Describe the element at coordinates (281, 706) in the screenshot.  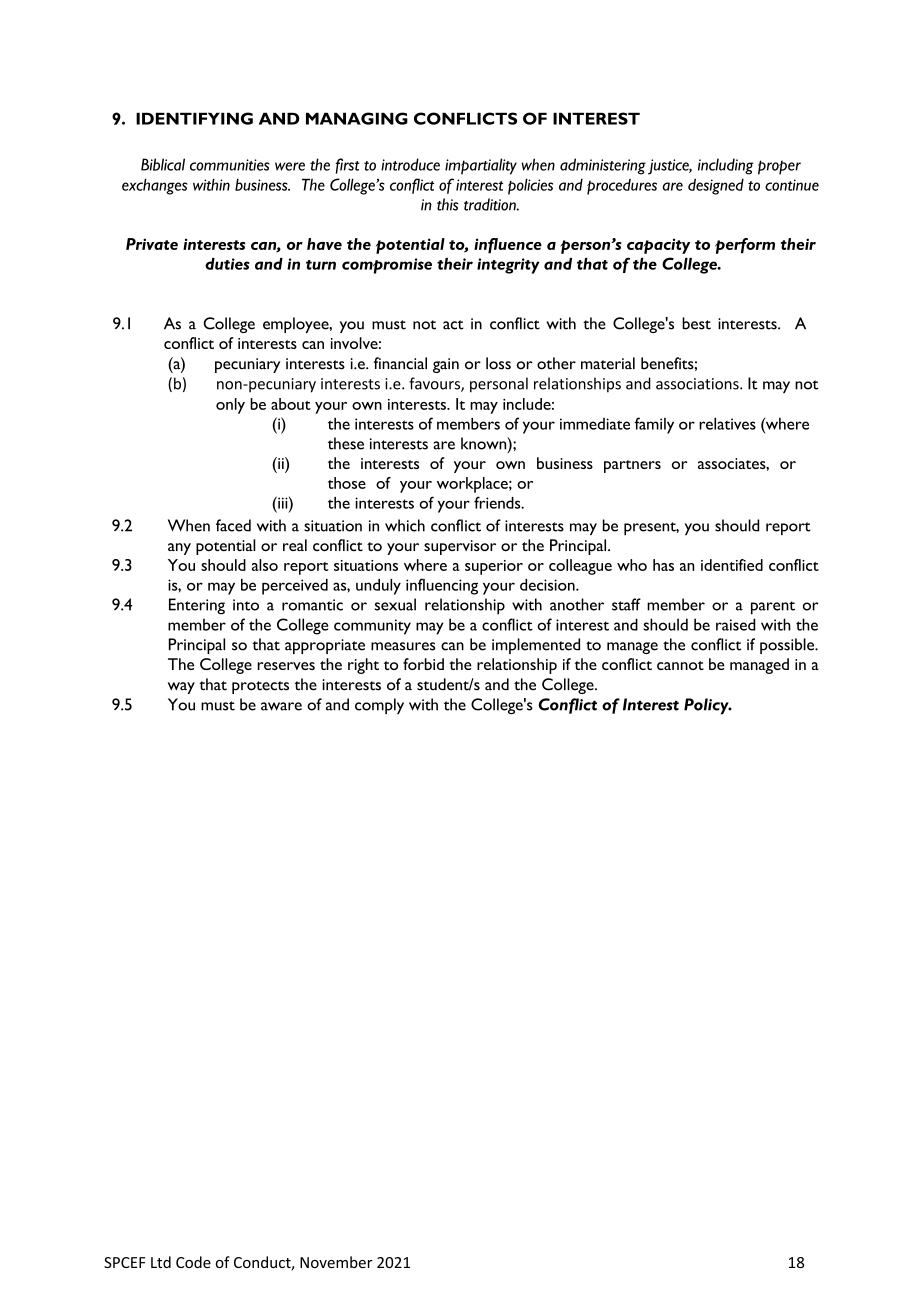
I see `aware` at that location.
